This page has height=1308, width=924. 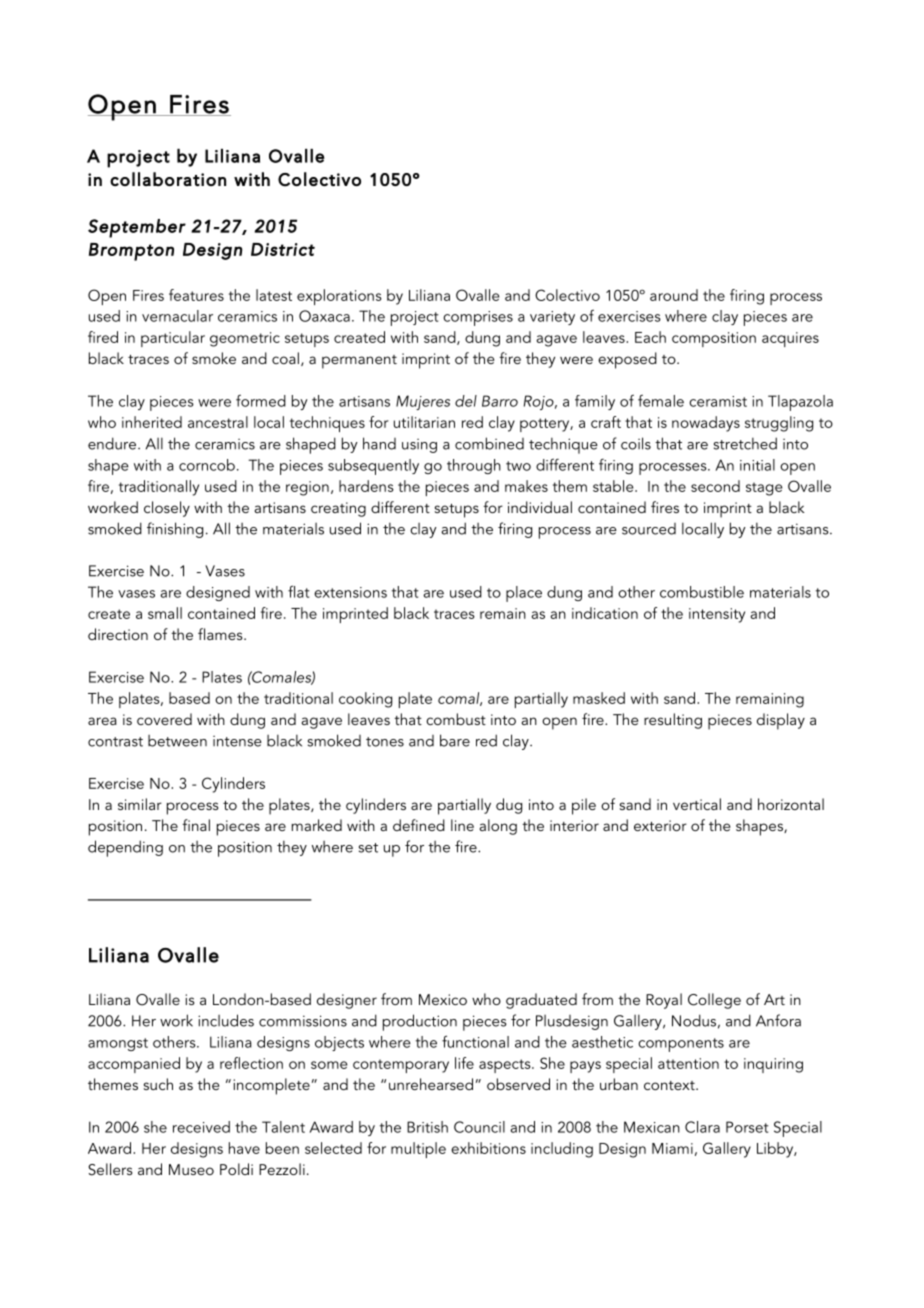 What do you see at coordinates (478, 318) in the page?
I see `comprises` at bounding box center [478, 318].
